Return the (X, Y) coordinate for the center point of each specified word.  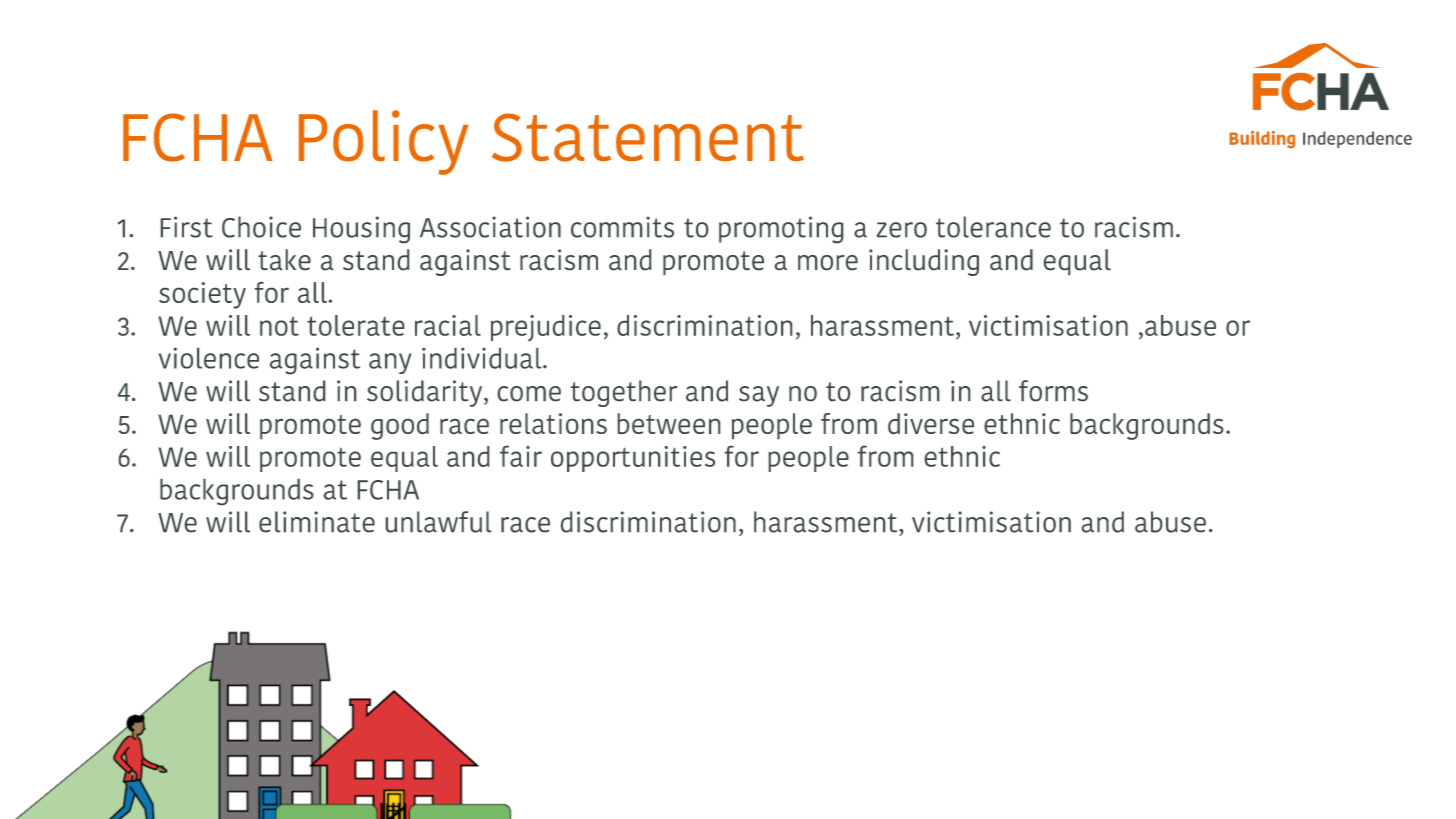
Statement (648, 137)
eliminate (317, 522)
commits (622, 227)
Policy (384, 142)
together (624, 393)
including (924, 262)
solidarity (426, 393)
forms (1053, 390)
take (284, 259)
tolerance (993, 227)
